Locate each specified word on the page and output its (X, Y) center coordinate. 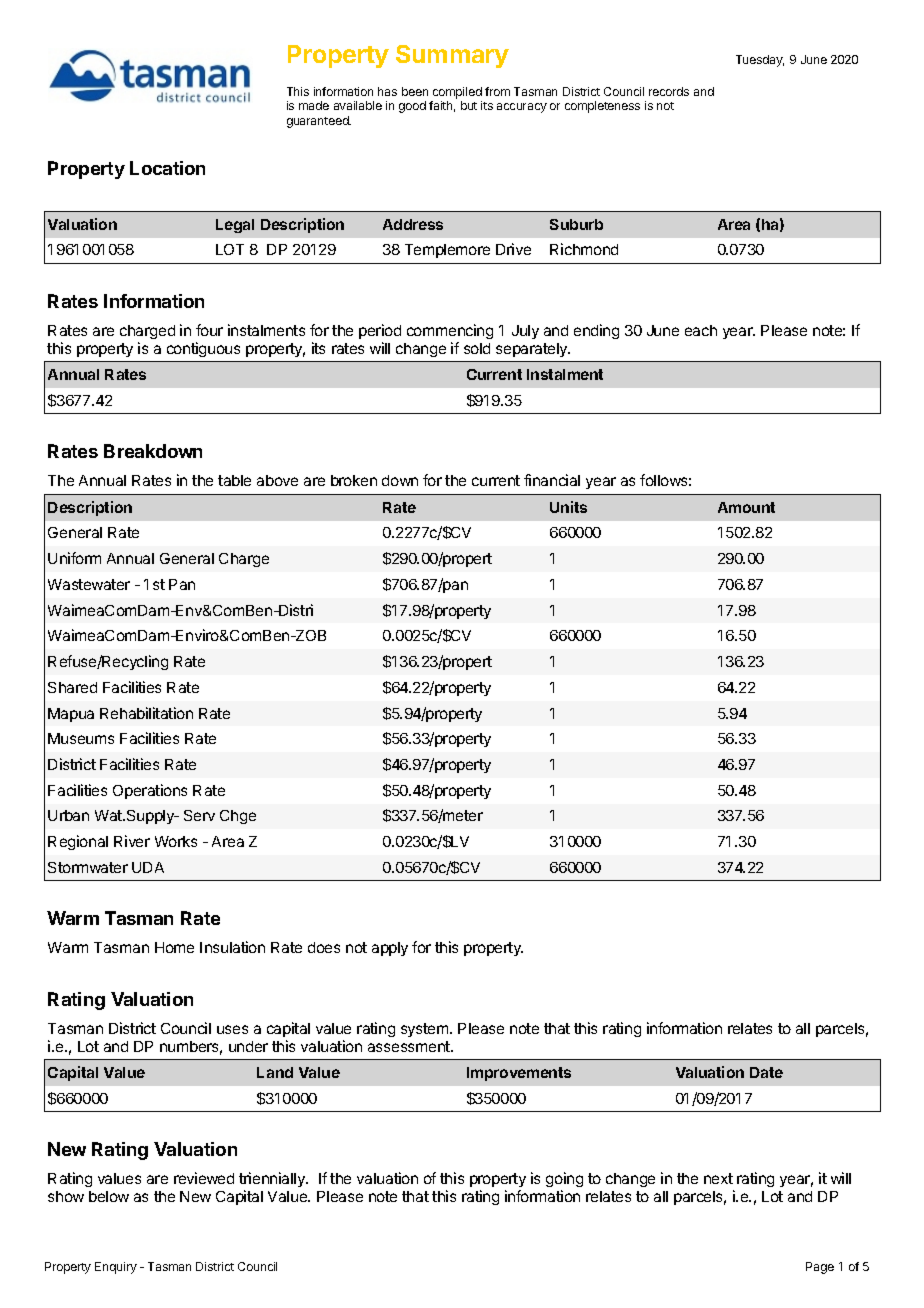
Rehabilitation (146, 713)
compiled (457, 93)
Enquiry (116, 1268)
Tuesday (760, 61)
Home (174, 947)
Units (568, 507)
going (564, 1181)
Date (766, 1072)
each (701, 330)
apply (390, 949)
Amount (746, 507)
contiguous (203, 349)
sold (477, 348)
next (718, 1178)
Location (167, 168)
